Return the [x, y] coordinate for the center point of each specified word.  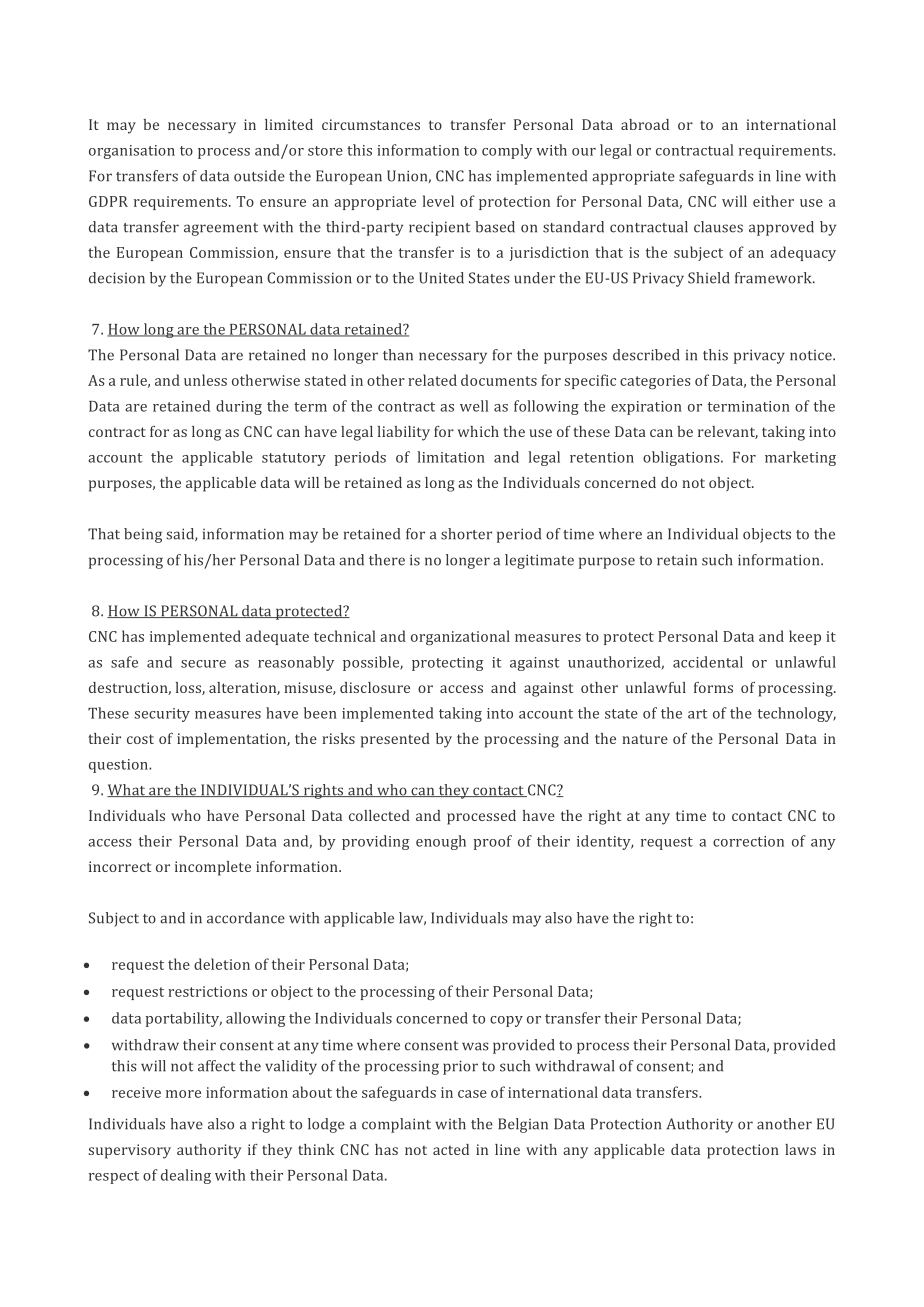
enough [441, 842]
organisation [132, 152]
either [773, 201]
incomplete [213, 868]
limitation [451, 457]
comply [507, 151]
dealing [186, 1176]
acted [451, 1149]
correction [748, 841]
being [143, 535]
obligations [682, 458]
